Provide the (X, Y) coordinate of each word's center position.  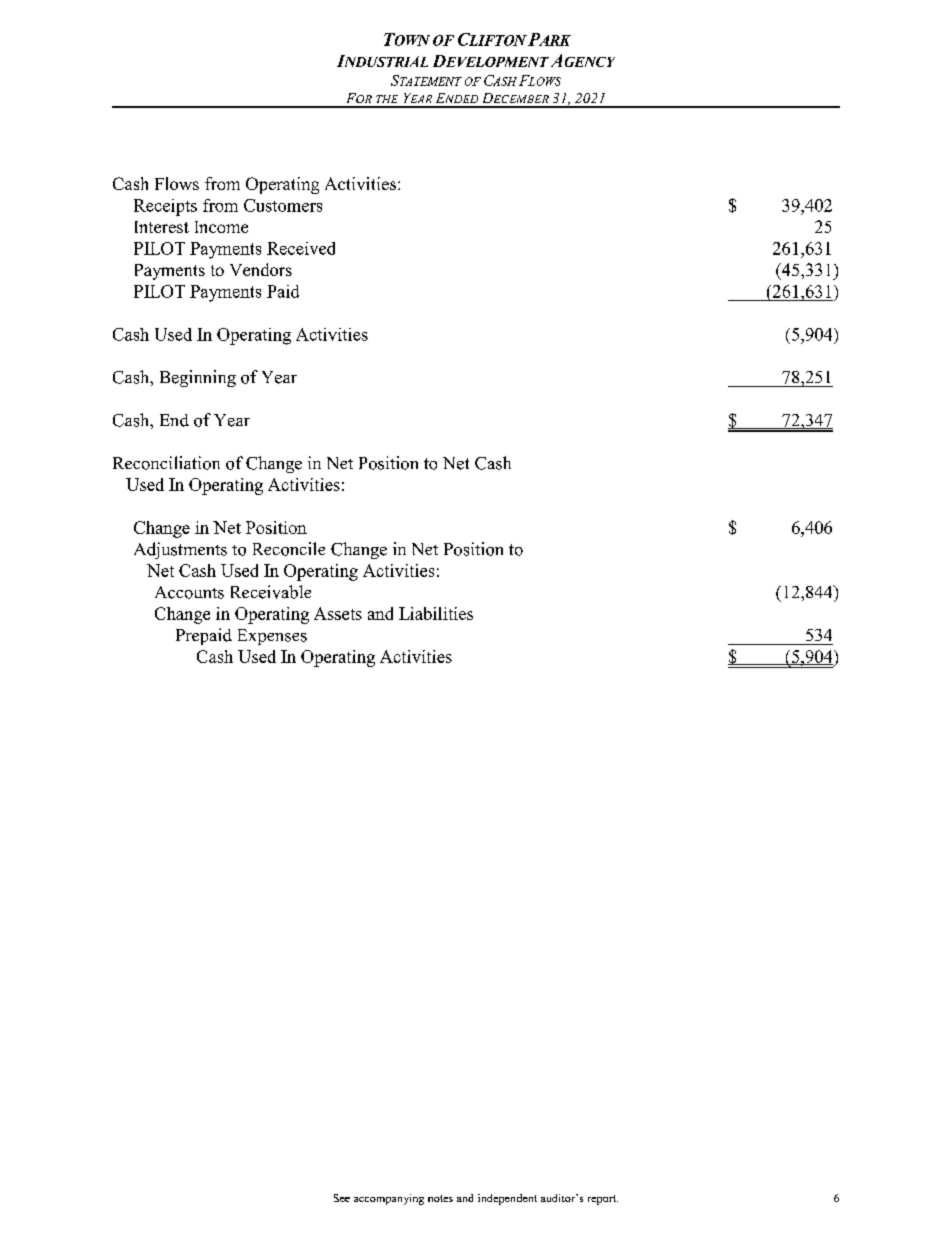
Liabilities (436, 613)
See (342, 1198)
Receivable (271, 592)
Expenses (272, 637)
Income (221, 227)
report (603, 1200)
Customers (283, 205)
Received (301, 248)
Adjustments (180, 550)
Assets (338, 613)
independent (507, 1199)
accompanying (389, 1199)
